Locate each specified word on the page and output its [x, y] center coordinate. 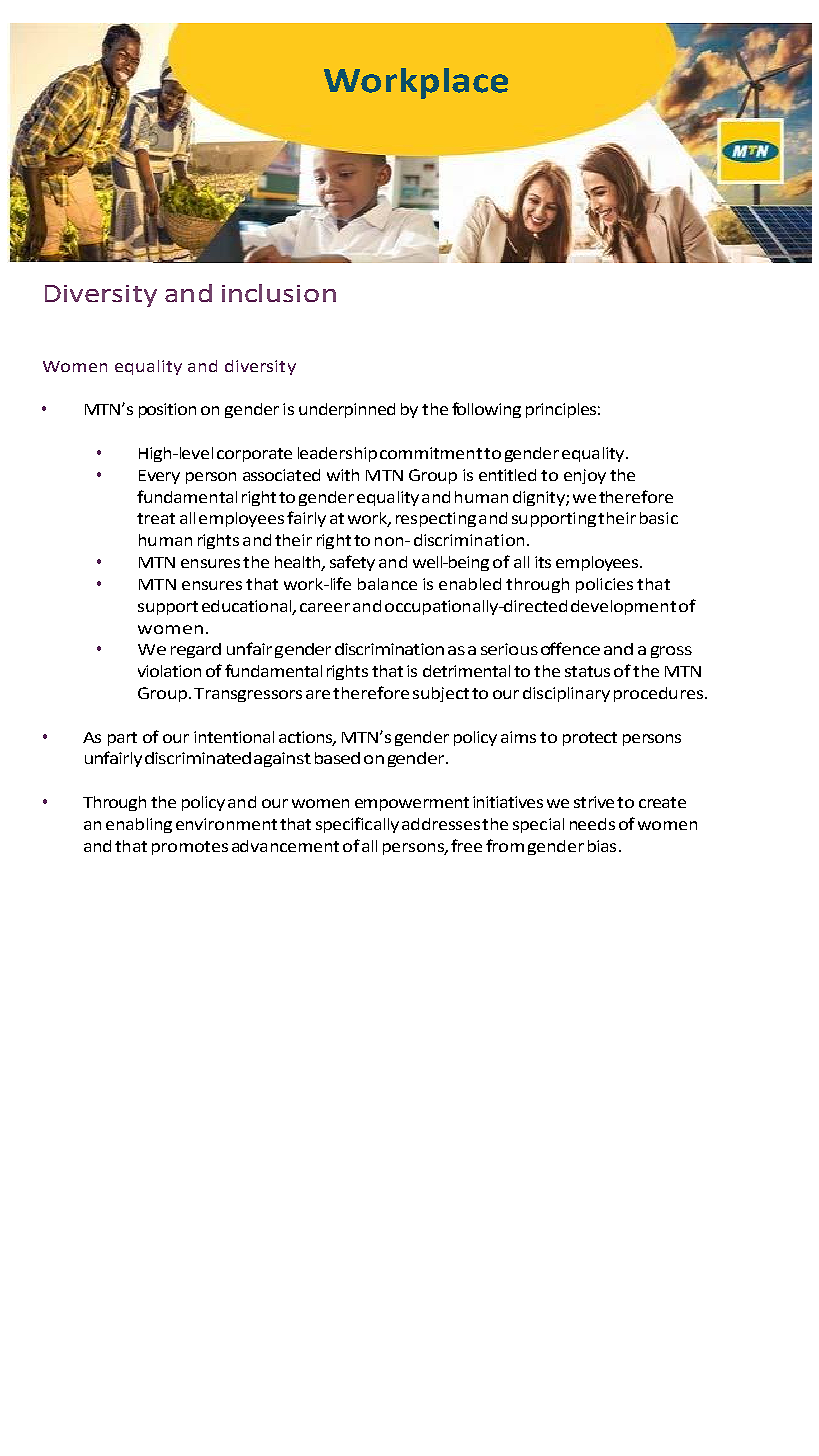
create [662, 802]
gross [671, 652]
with [343, 475]
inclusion [279, 293]
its [543, 562]
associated [281, 475]
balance [387, 584]
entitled [507, 475]
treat [156, 518]
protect [590, 739]
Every [159, 477]
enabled [470, 584]
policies [604, 585]
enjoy [585, 476]
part [122, 739]
